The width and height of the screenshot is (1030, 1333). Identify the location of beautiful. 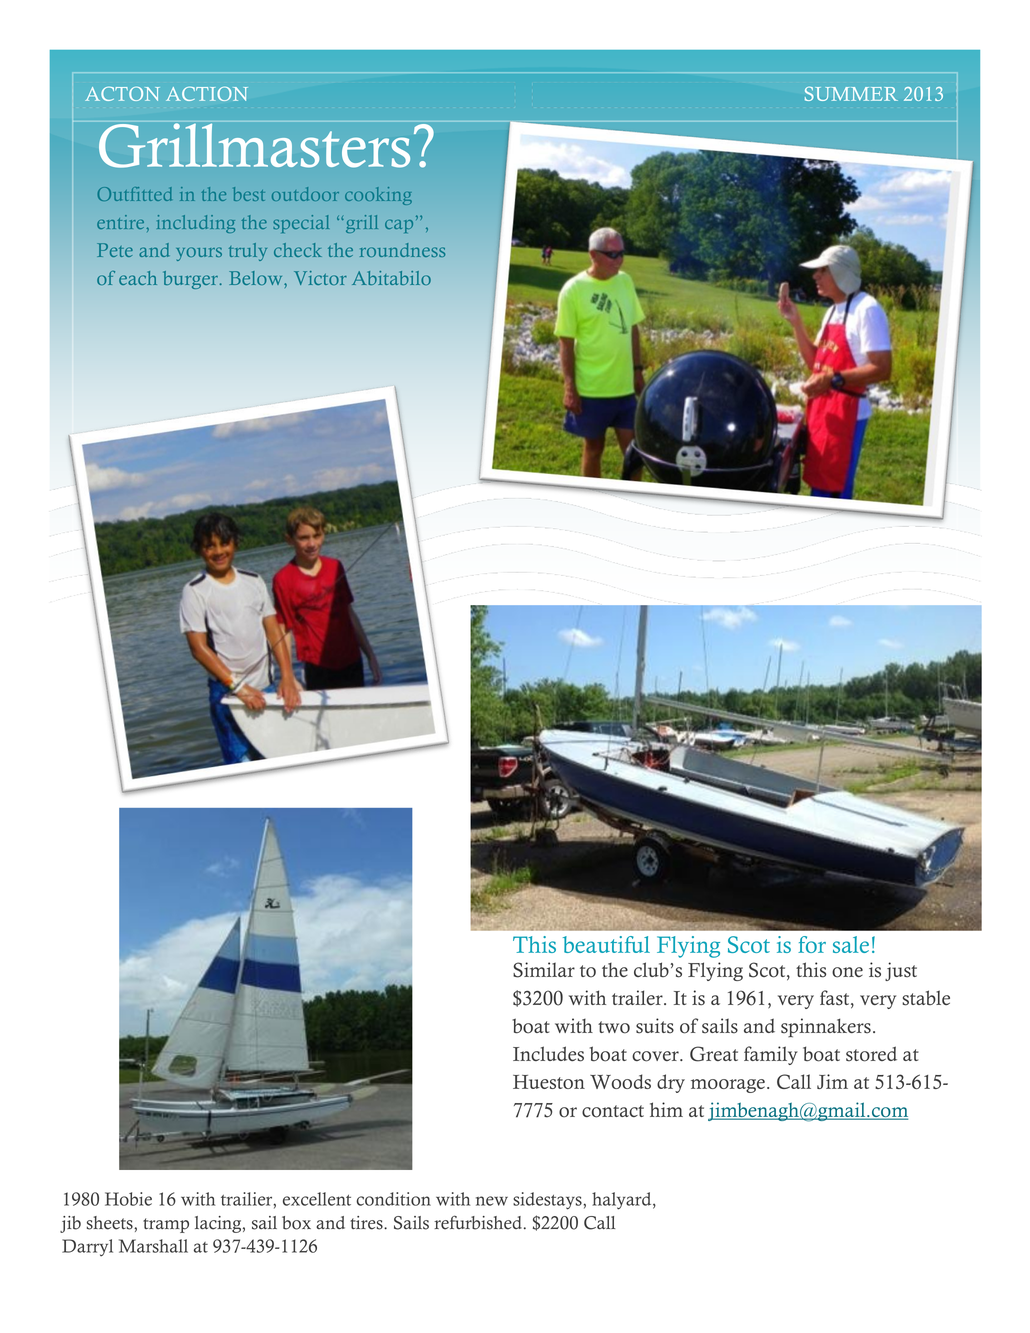
(606, 944).
